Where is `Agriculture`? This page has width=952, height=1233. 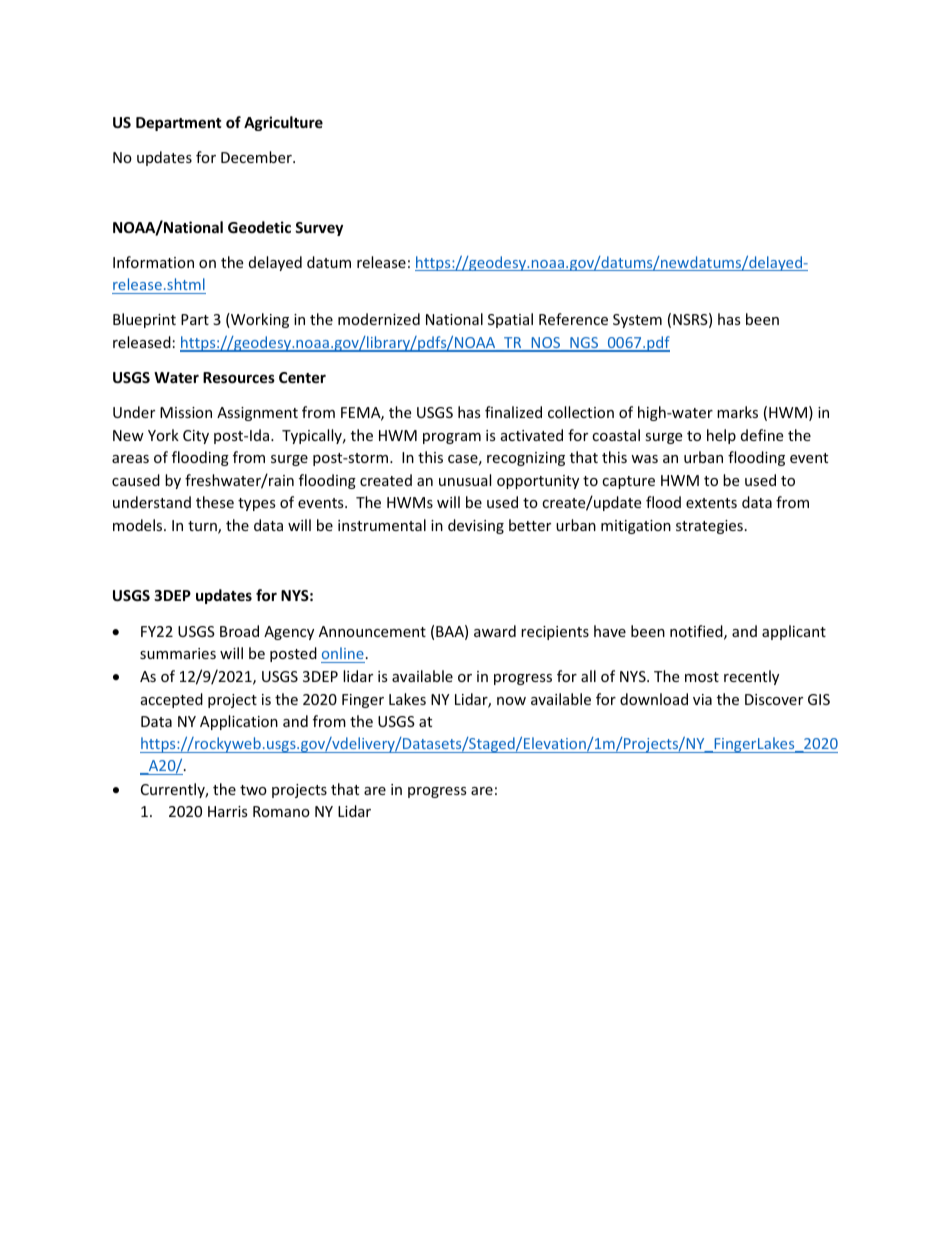
Agriculture is located at coordinates (283, 123).
